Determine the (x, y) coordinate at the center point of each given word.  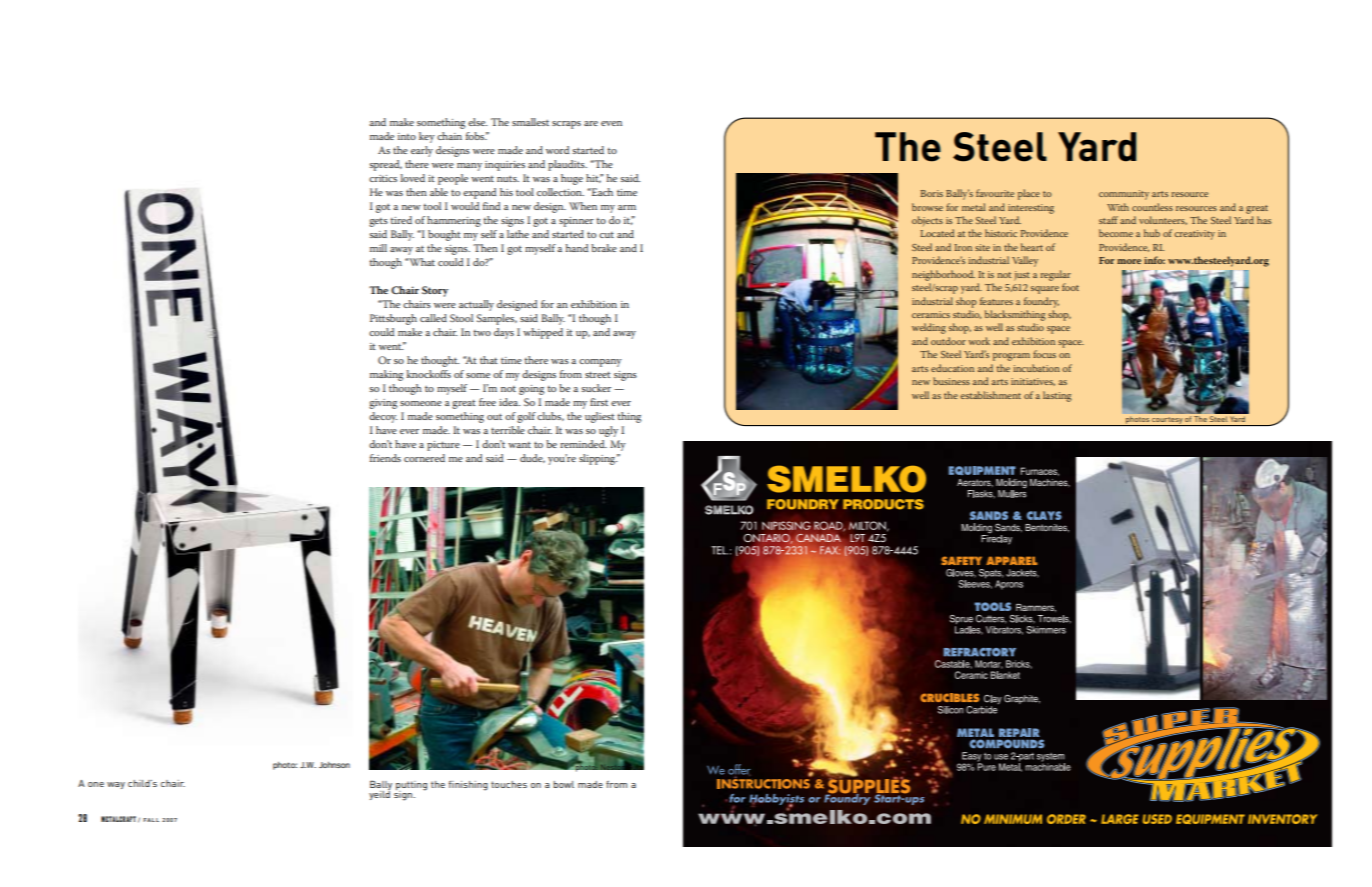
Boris (932, 193)
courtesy (1167, 421)
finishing (468, 786)
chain (449, 136)
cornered (424, 458)
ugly (608, 431)
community (1124, 195)
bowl (563, 784)
